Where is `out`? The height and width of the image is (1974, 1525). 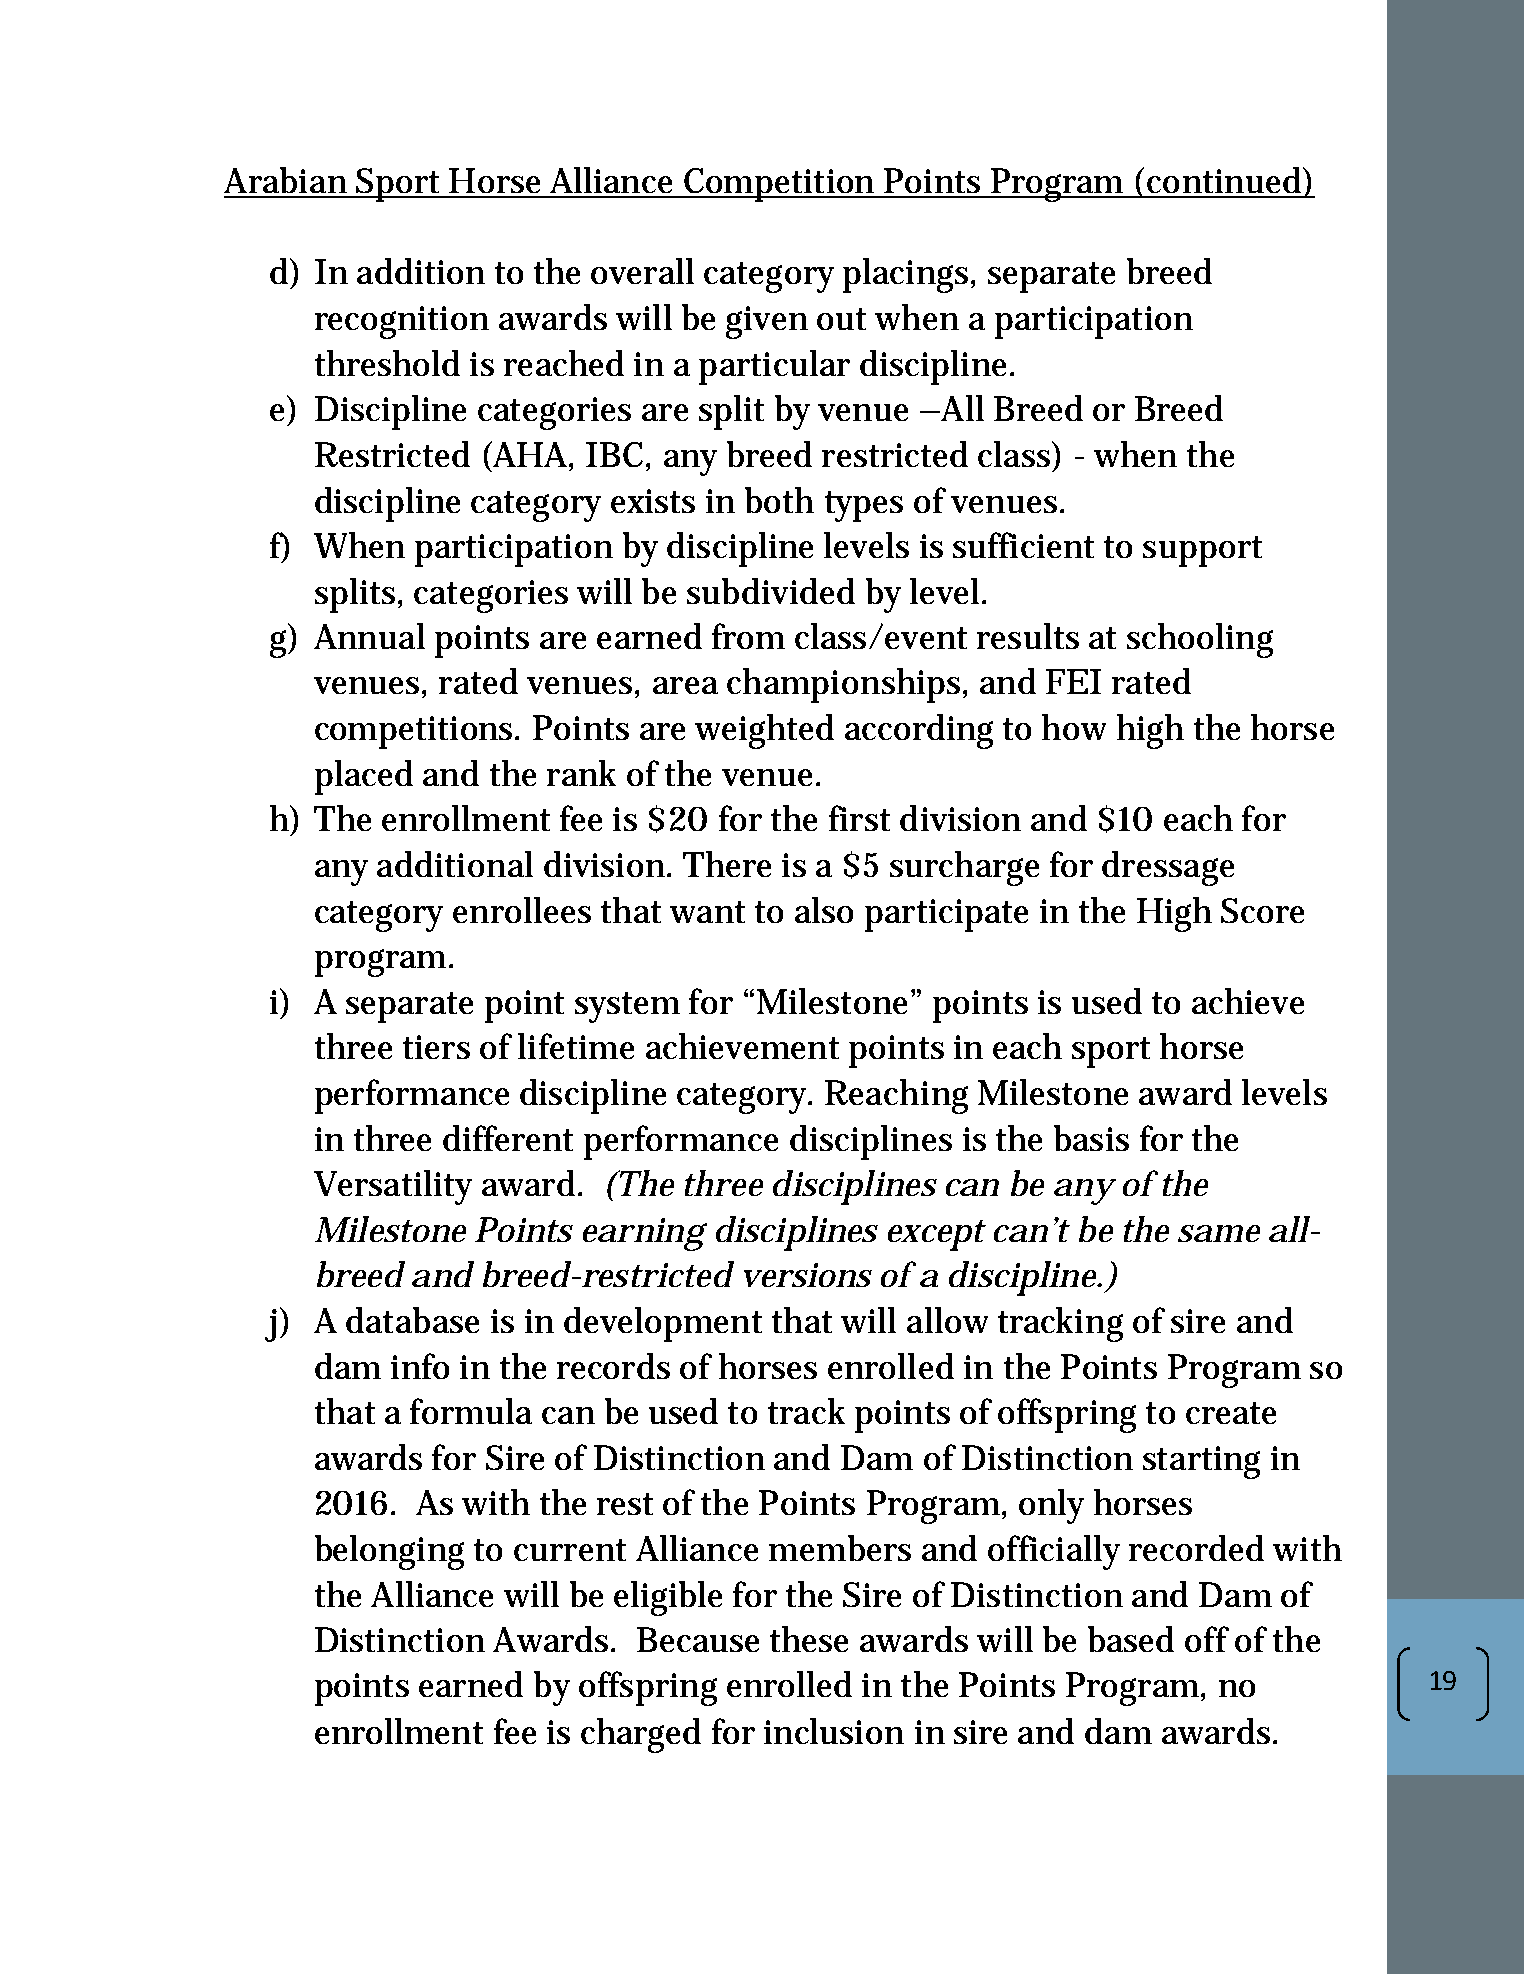
out is located at coordinates (841, 319).
